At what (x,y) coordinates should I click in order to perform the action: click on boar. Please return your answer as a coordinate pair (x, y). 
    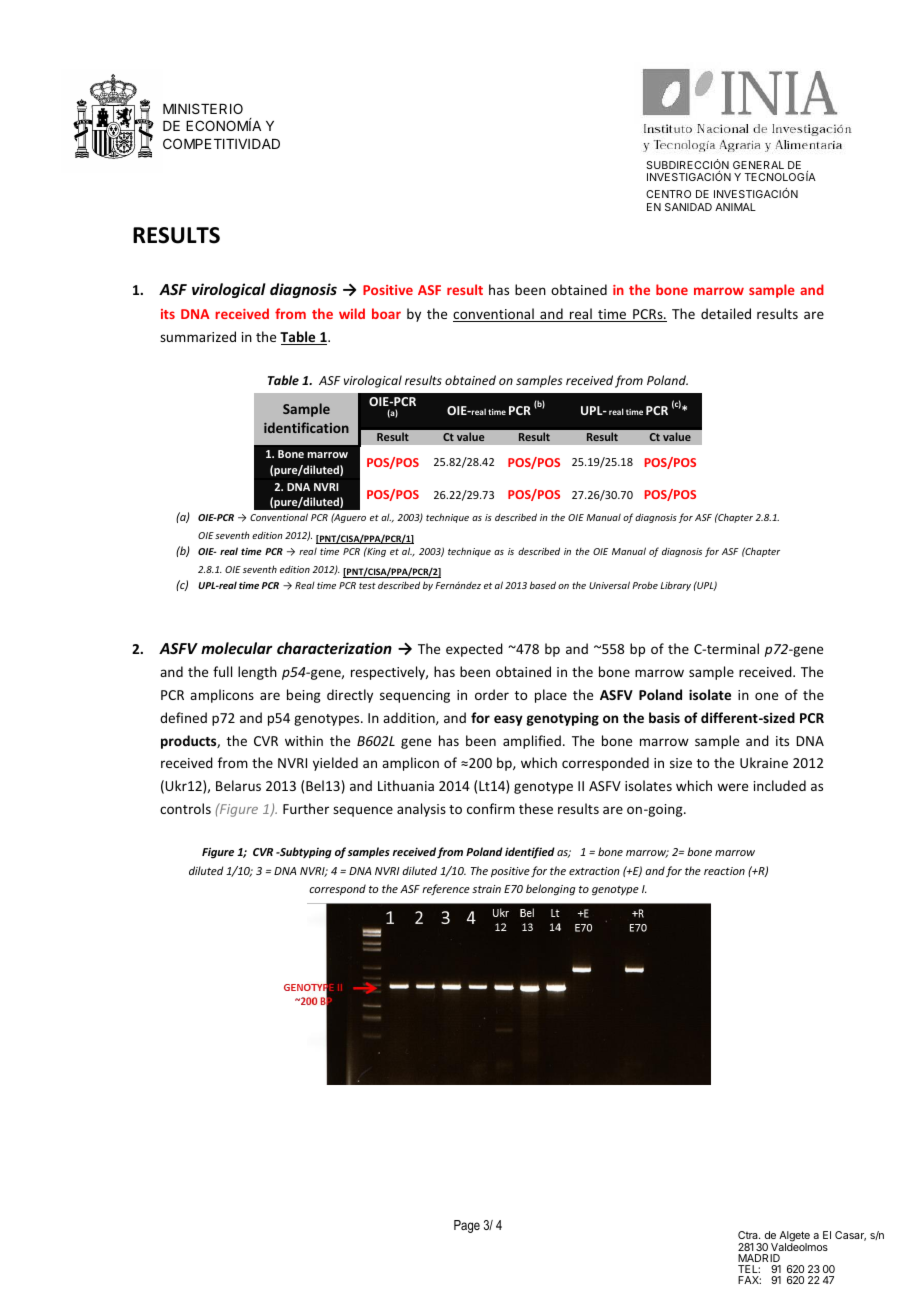
    Looking at the image, I should click on (386, 313).
